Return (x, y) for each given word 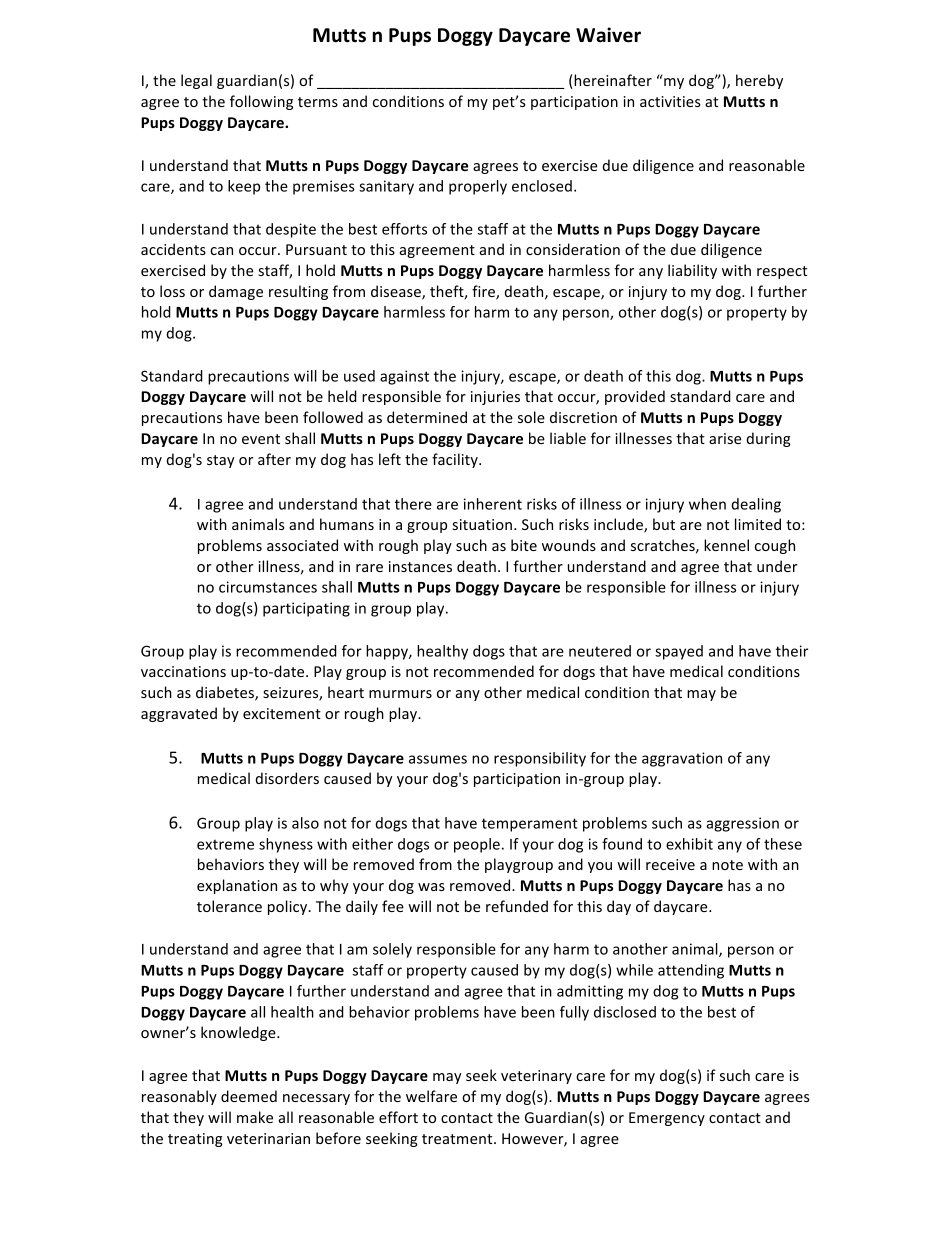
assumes (438, 759)
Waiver (608, 35)
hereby (759, 81)
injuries (495, 398)
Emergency (667, 1119)
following (261, 102)
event (261, 439)
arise (725, 438)
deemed (249, 1096)
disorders (287, 778)
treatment (458, 1139)
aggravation (682, 759)
